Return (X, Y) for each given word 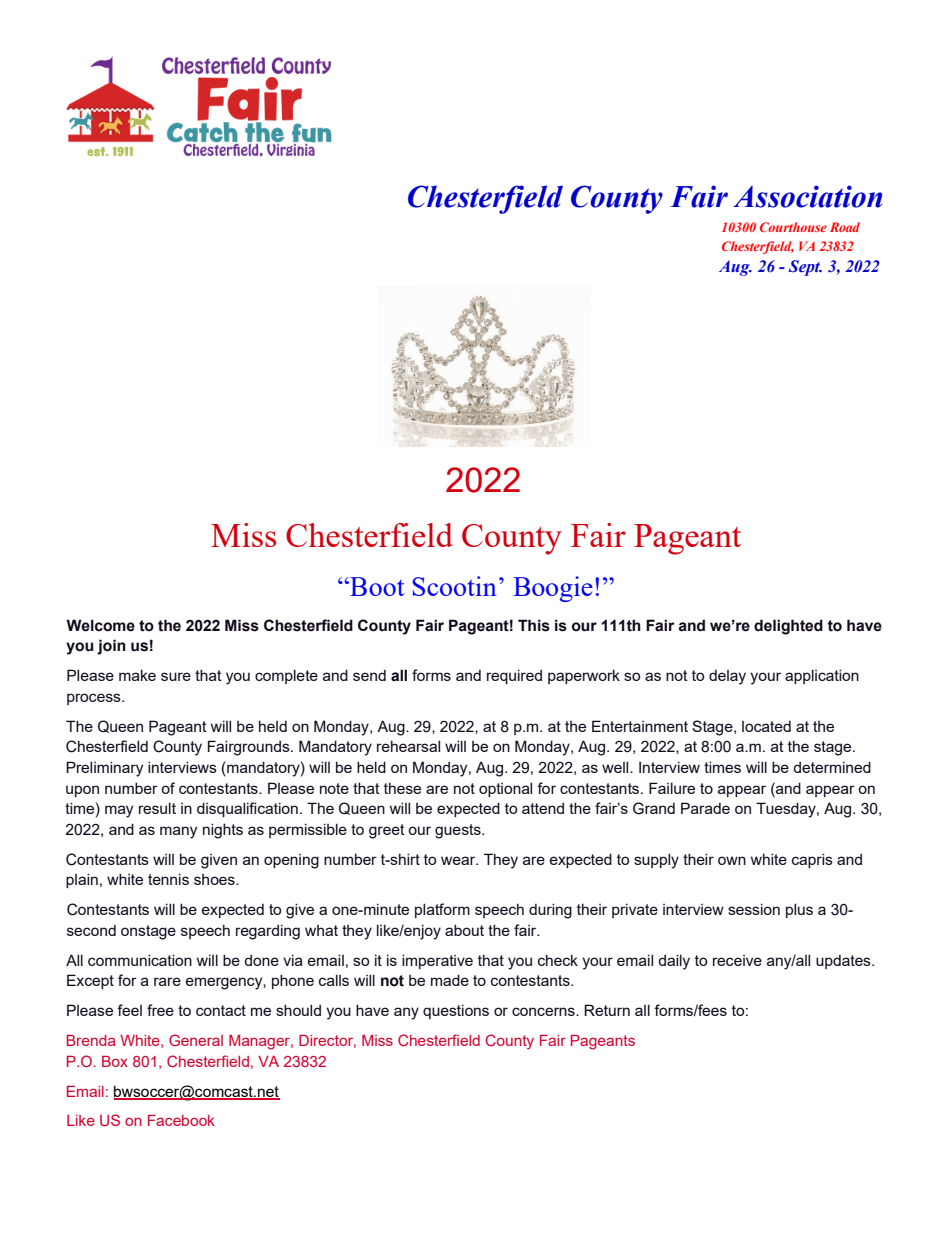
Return (607, 1010)
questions (456, 1011)
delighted (788, 627)
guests (459, 831)
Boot (376, 586)
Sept (805, 268)
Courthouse (793, 227)
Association (807, 196)
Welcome (100, 625)
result (157, 808)
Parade (705, 808)
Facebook (181, 1120)
